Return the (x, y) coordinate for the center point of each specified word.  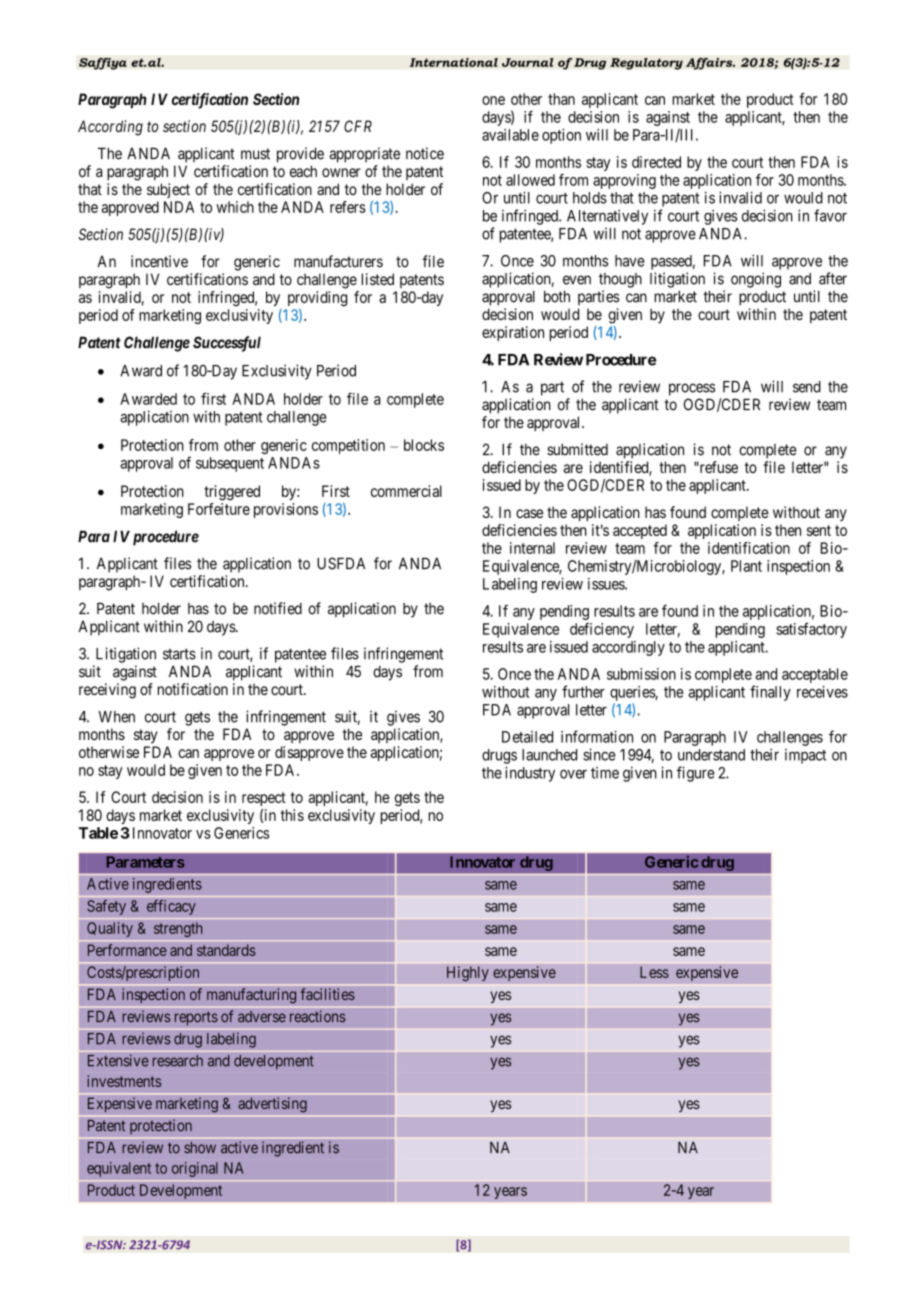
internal (532, 548)
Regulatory (646, 64)
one (493, 100)
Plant (746, 566)
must (255, 154)
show (200, 1148)
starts (179, 654)
